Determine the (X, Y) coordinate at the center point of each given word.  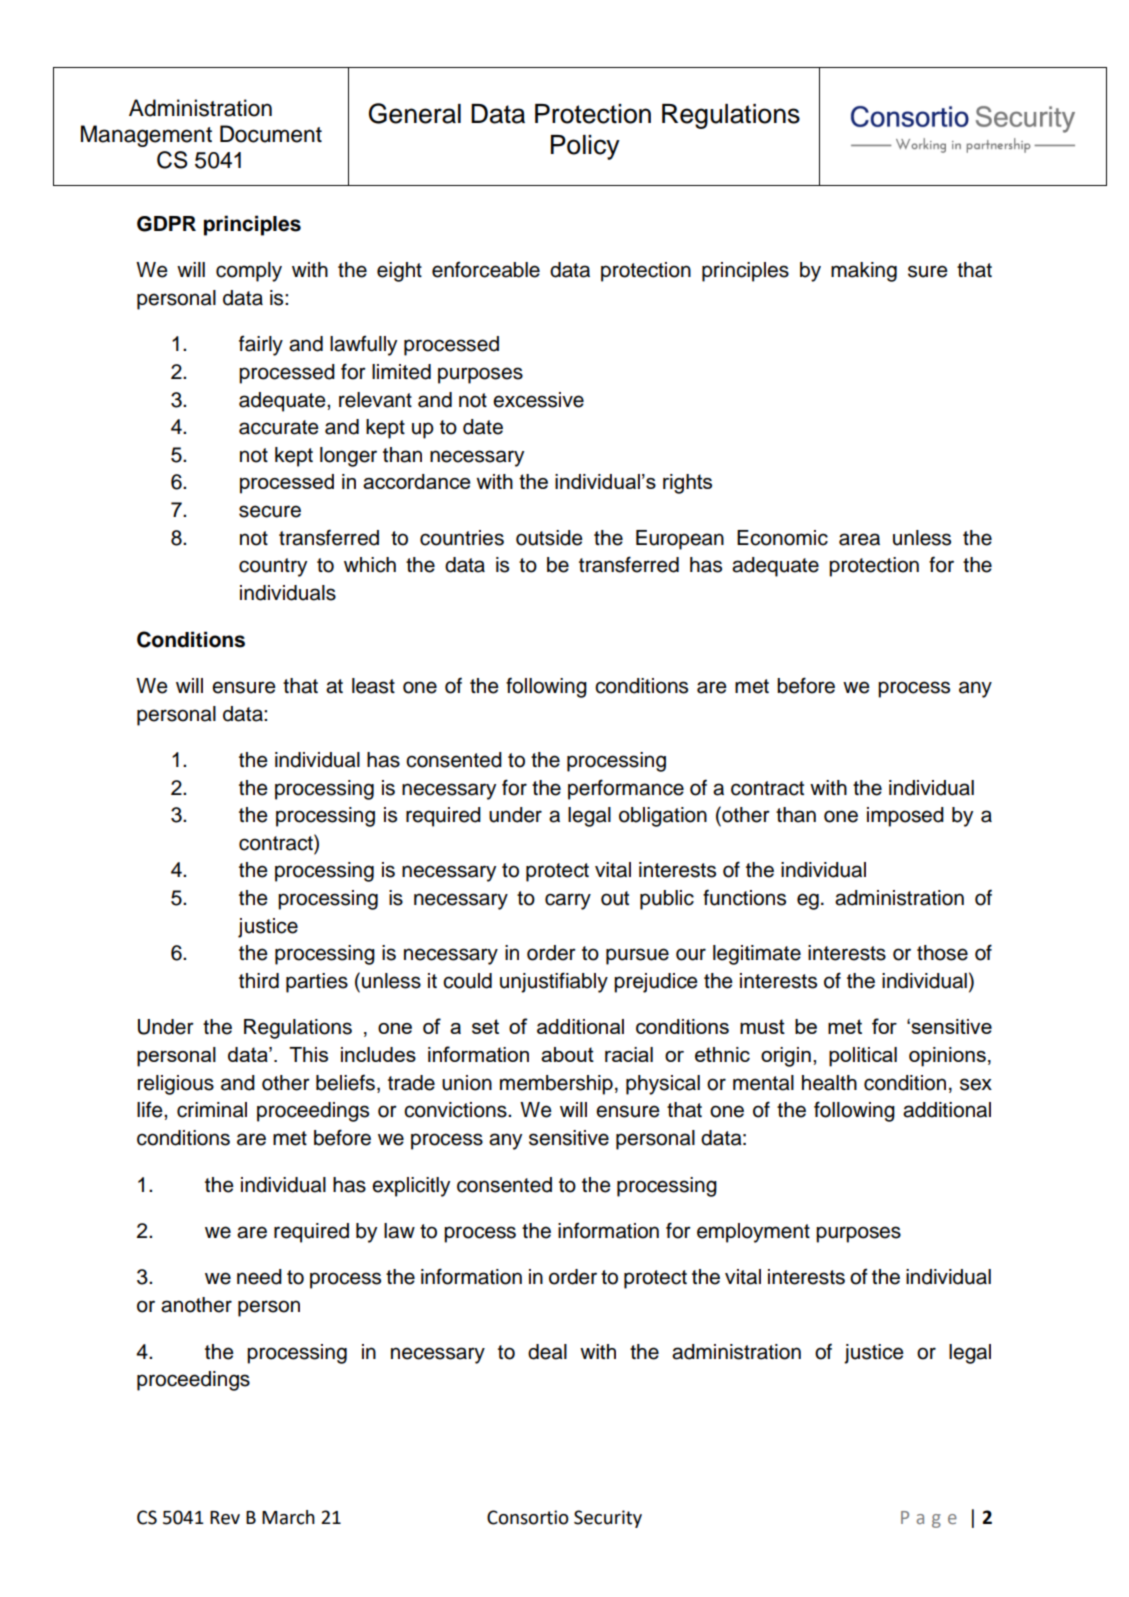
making (864, 272)
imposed (905, 817)
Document (271, 134)
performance (626, 789)
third (259, 981)
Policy (585, 147)
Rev (225, 1518)
